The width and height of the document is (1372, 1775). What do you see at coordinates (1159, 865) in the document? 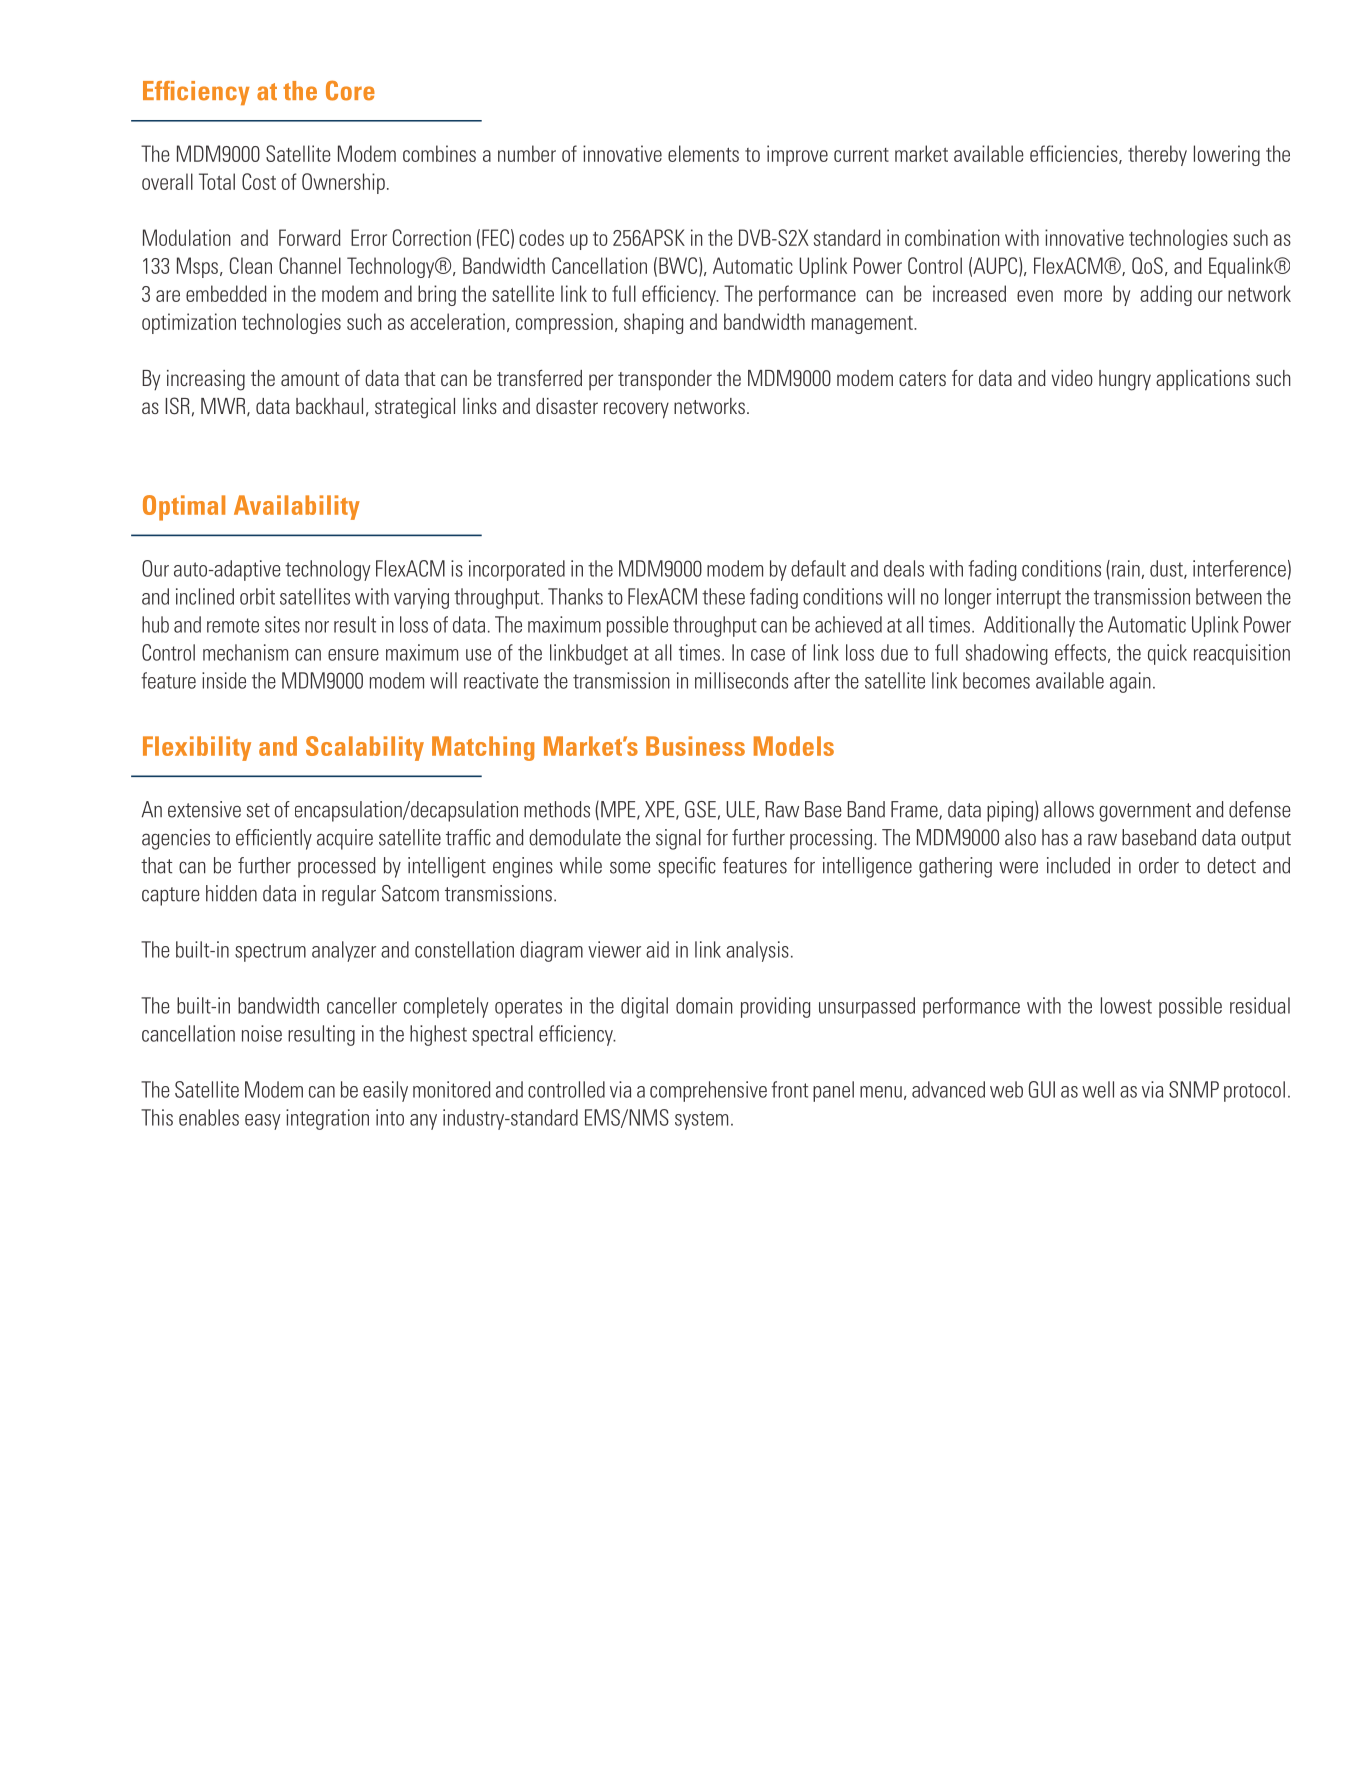
I see `order` at bounding box center [1159, 865].
